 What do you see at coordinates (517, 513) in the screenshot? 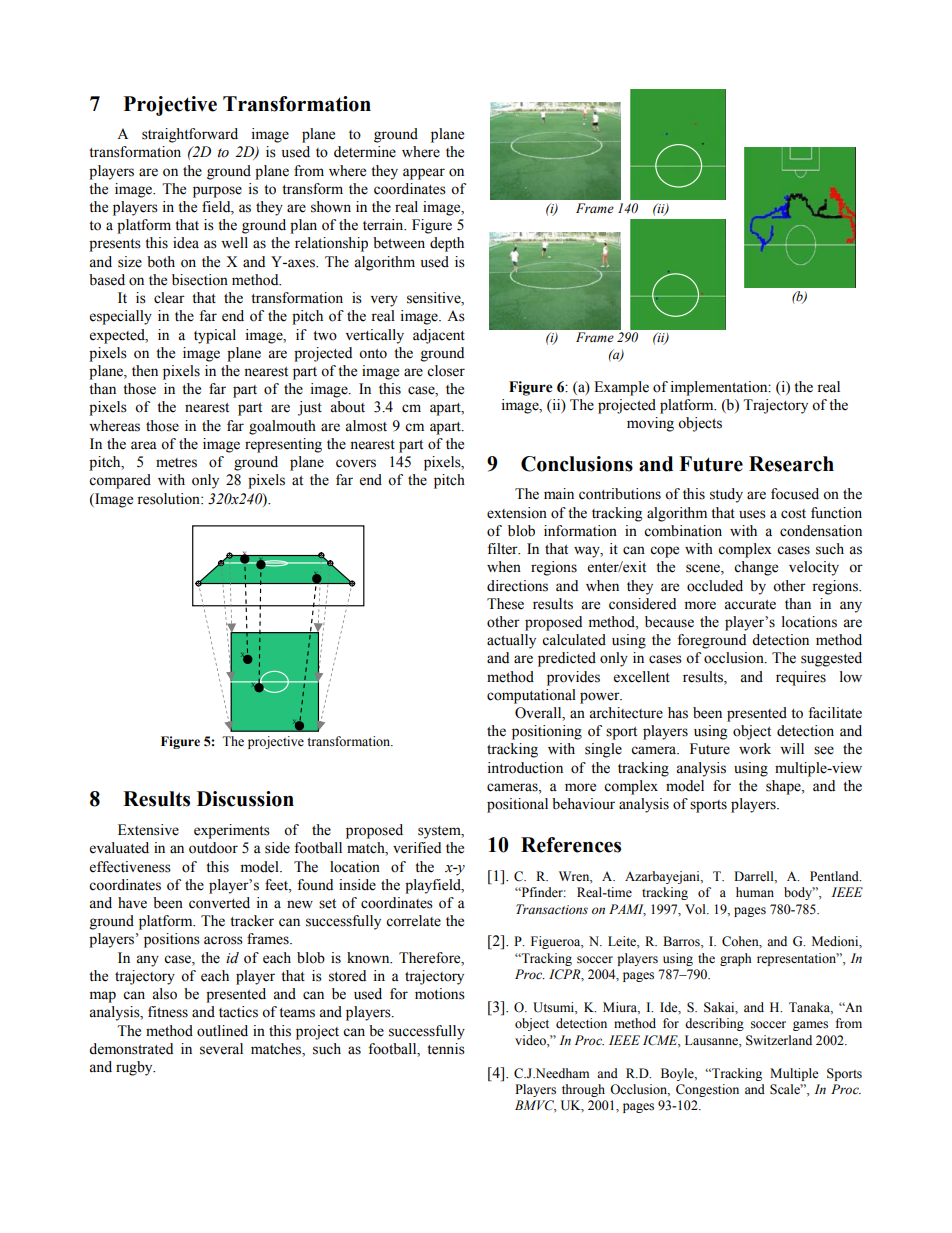
I see `extension` at bounding box center [517, 513].
